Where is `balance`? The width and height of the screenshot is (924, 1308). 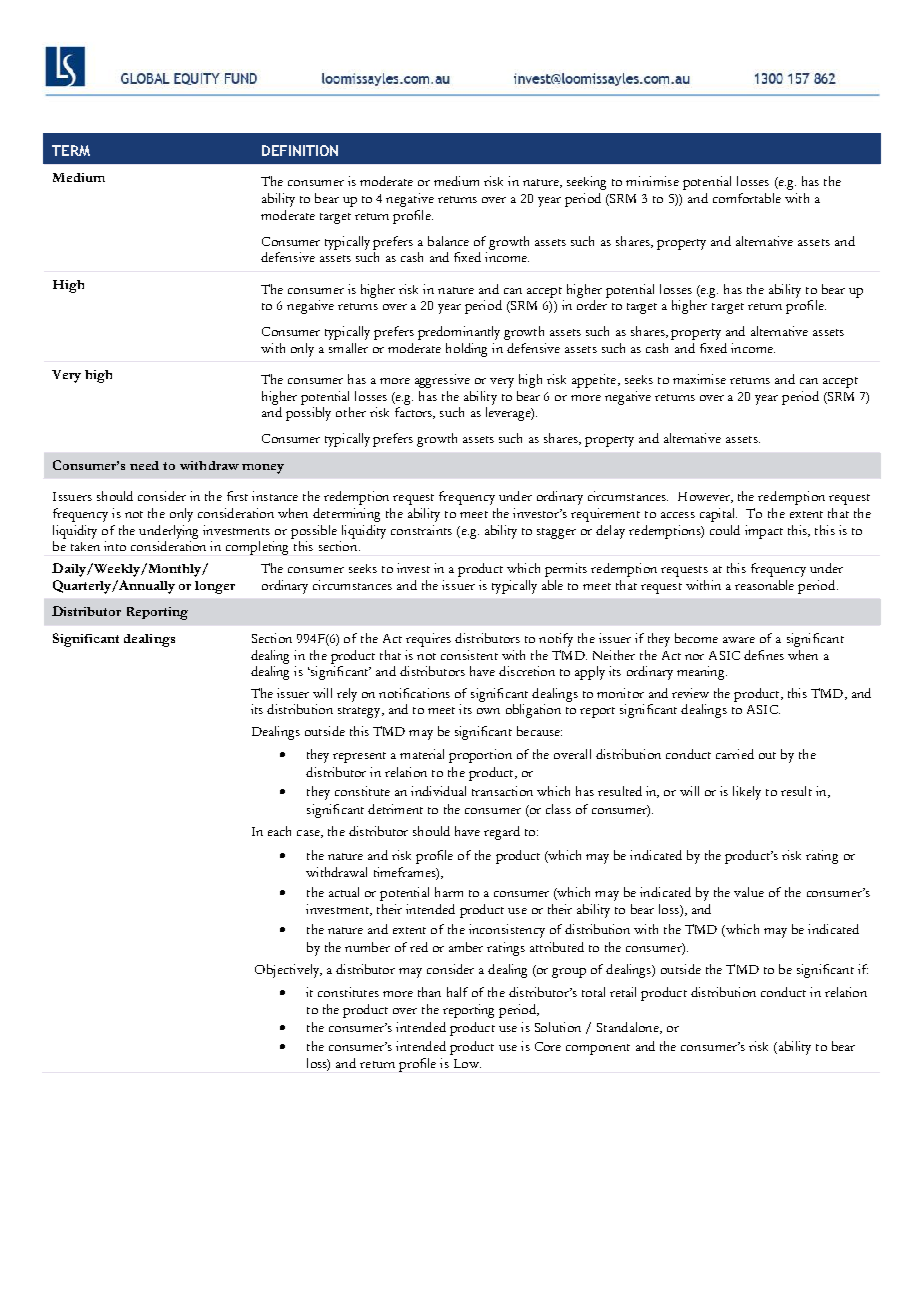
balance is located at coordinates (448, 241).
